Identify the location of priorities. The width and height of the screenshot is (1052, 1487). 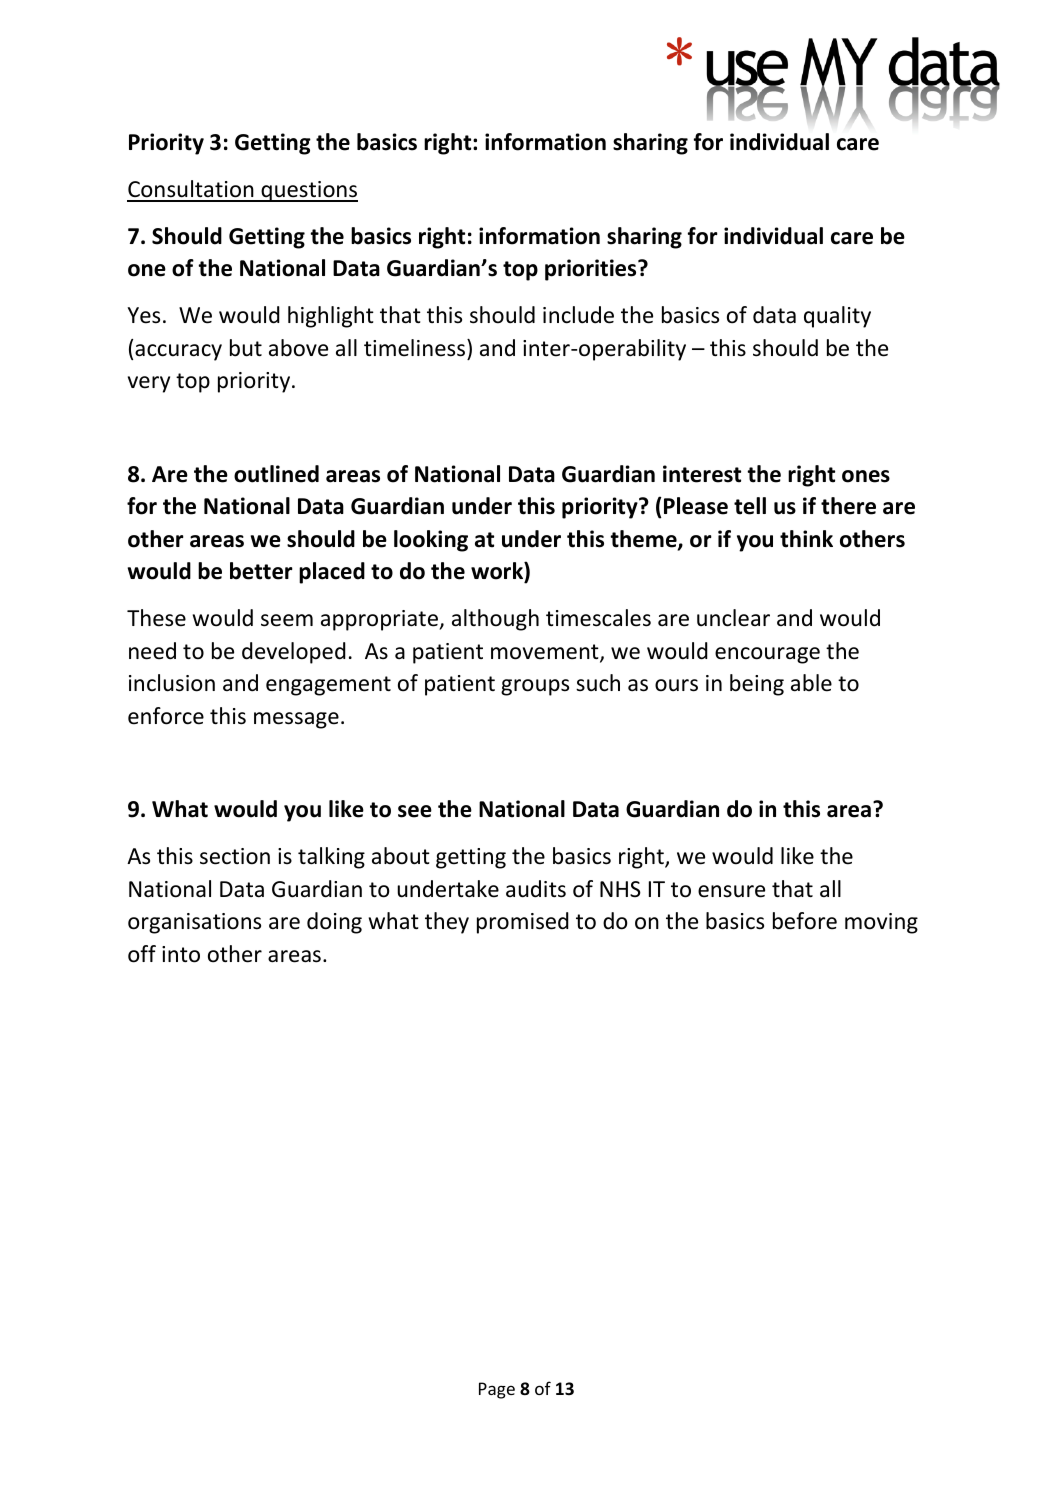
(592, 270).
